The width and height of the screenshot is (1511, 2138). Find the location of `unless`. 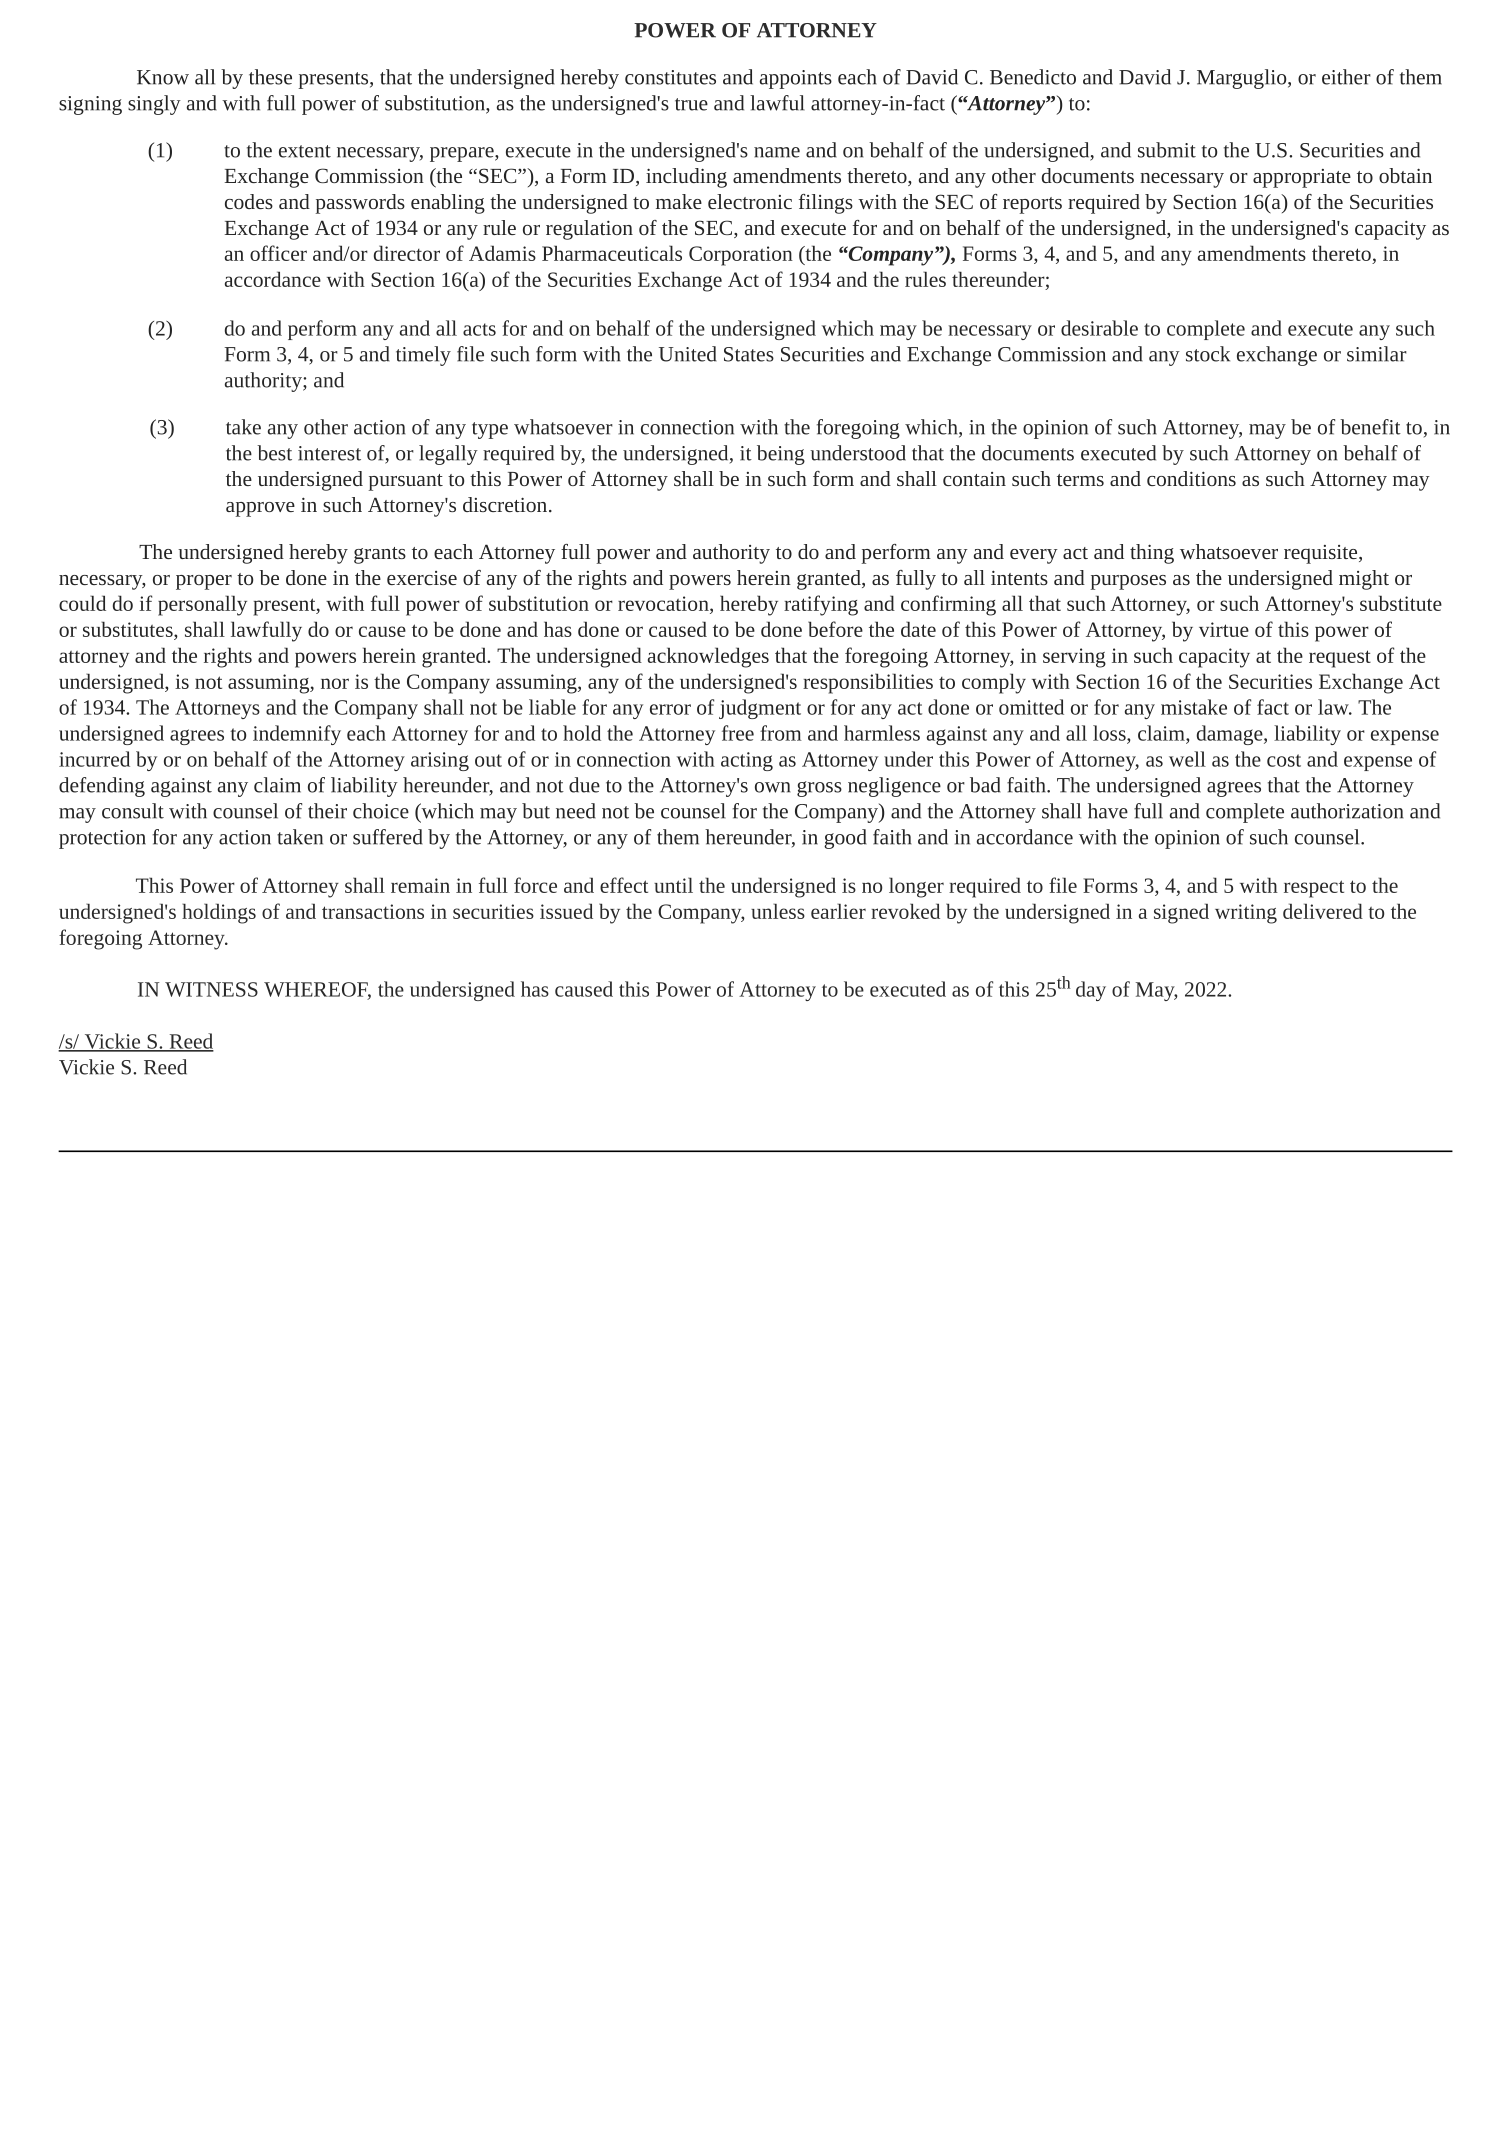

unless is located at coordinates (778, 911).
